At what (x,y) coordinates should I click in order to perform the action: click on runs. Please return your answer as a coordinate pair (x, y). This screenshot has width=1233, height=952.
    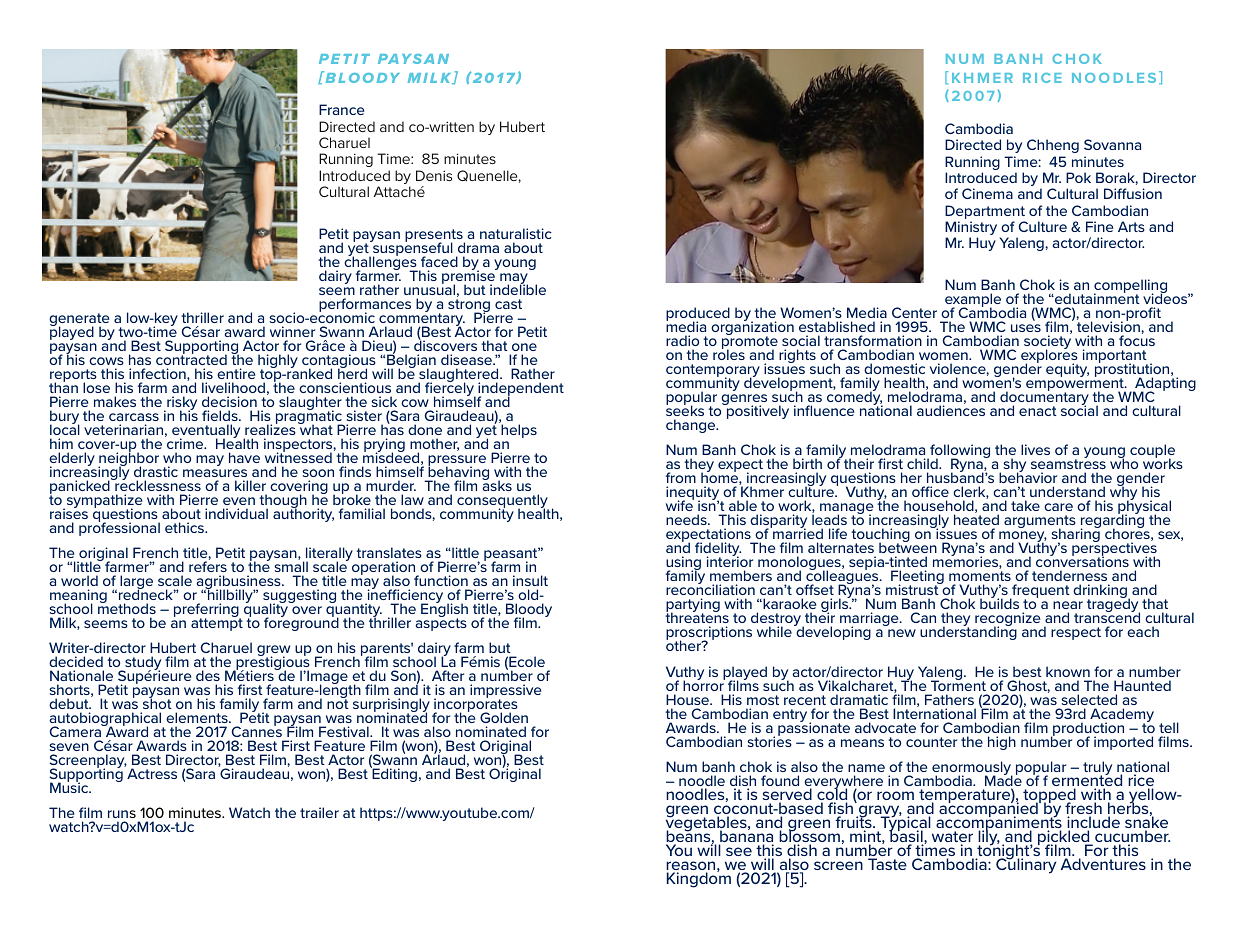
    Looking at the image, I should click on (122, 816).
